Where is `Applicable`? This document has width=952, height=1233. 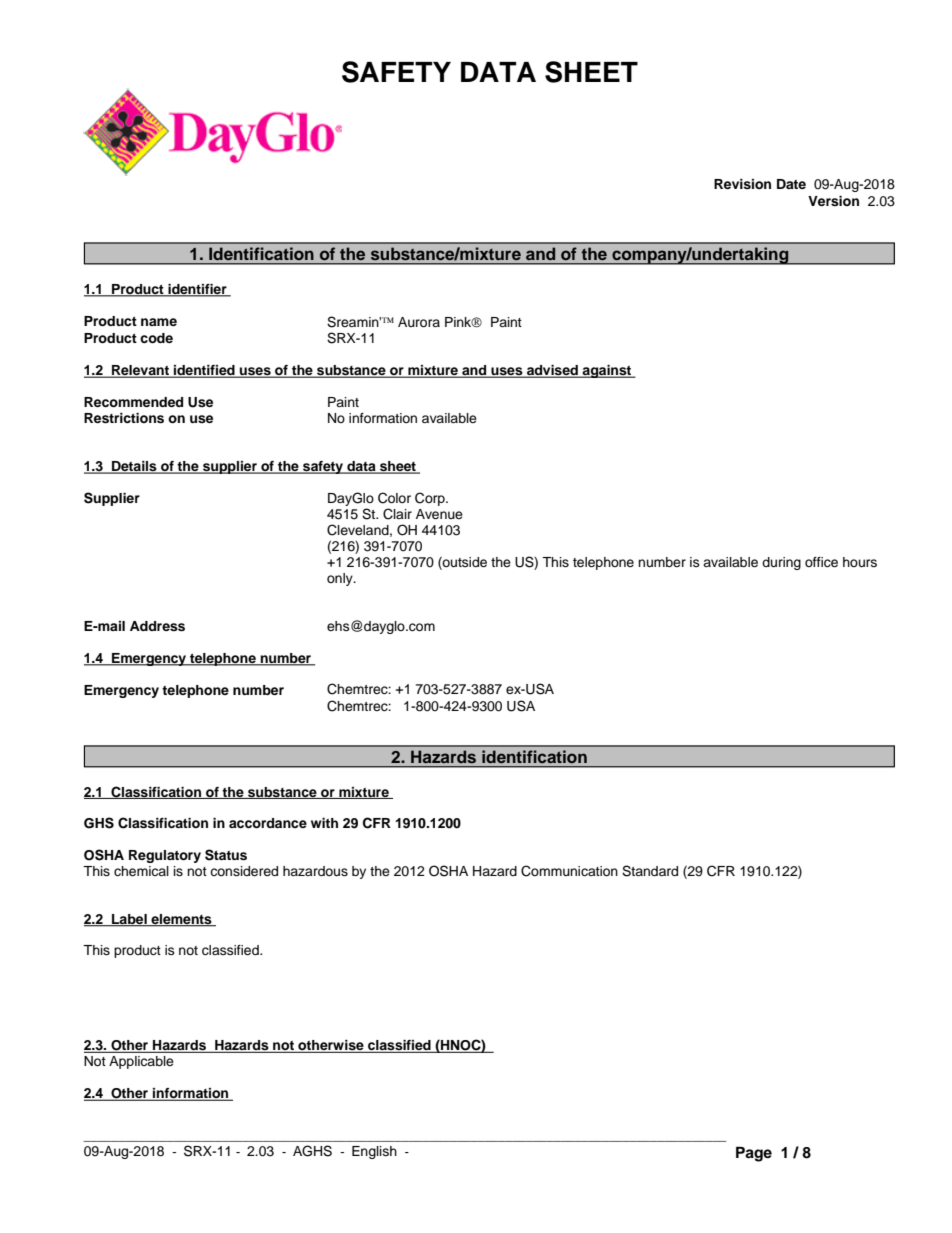 Applicable is located at coordinates (141, 1062).
